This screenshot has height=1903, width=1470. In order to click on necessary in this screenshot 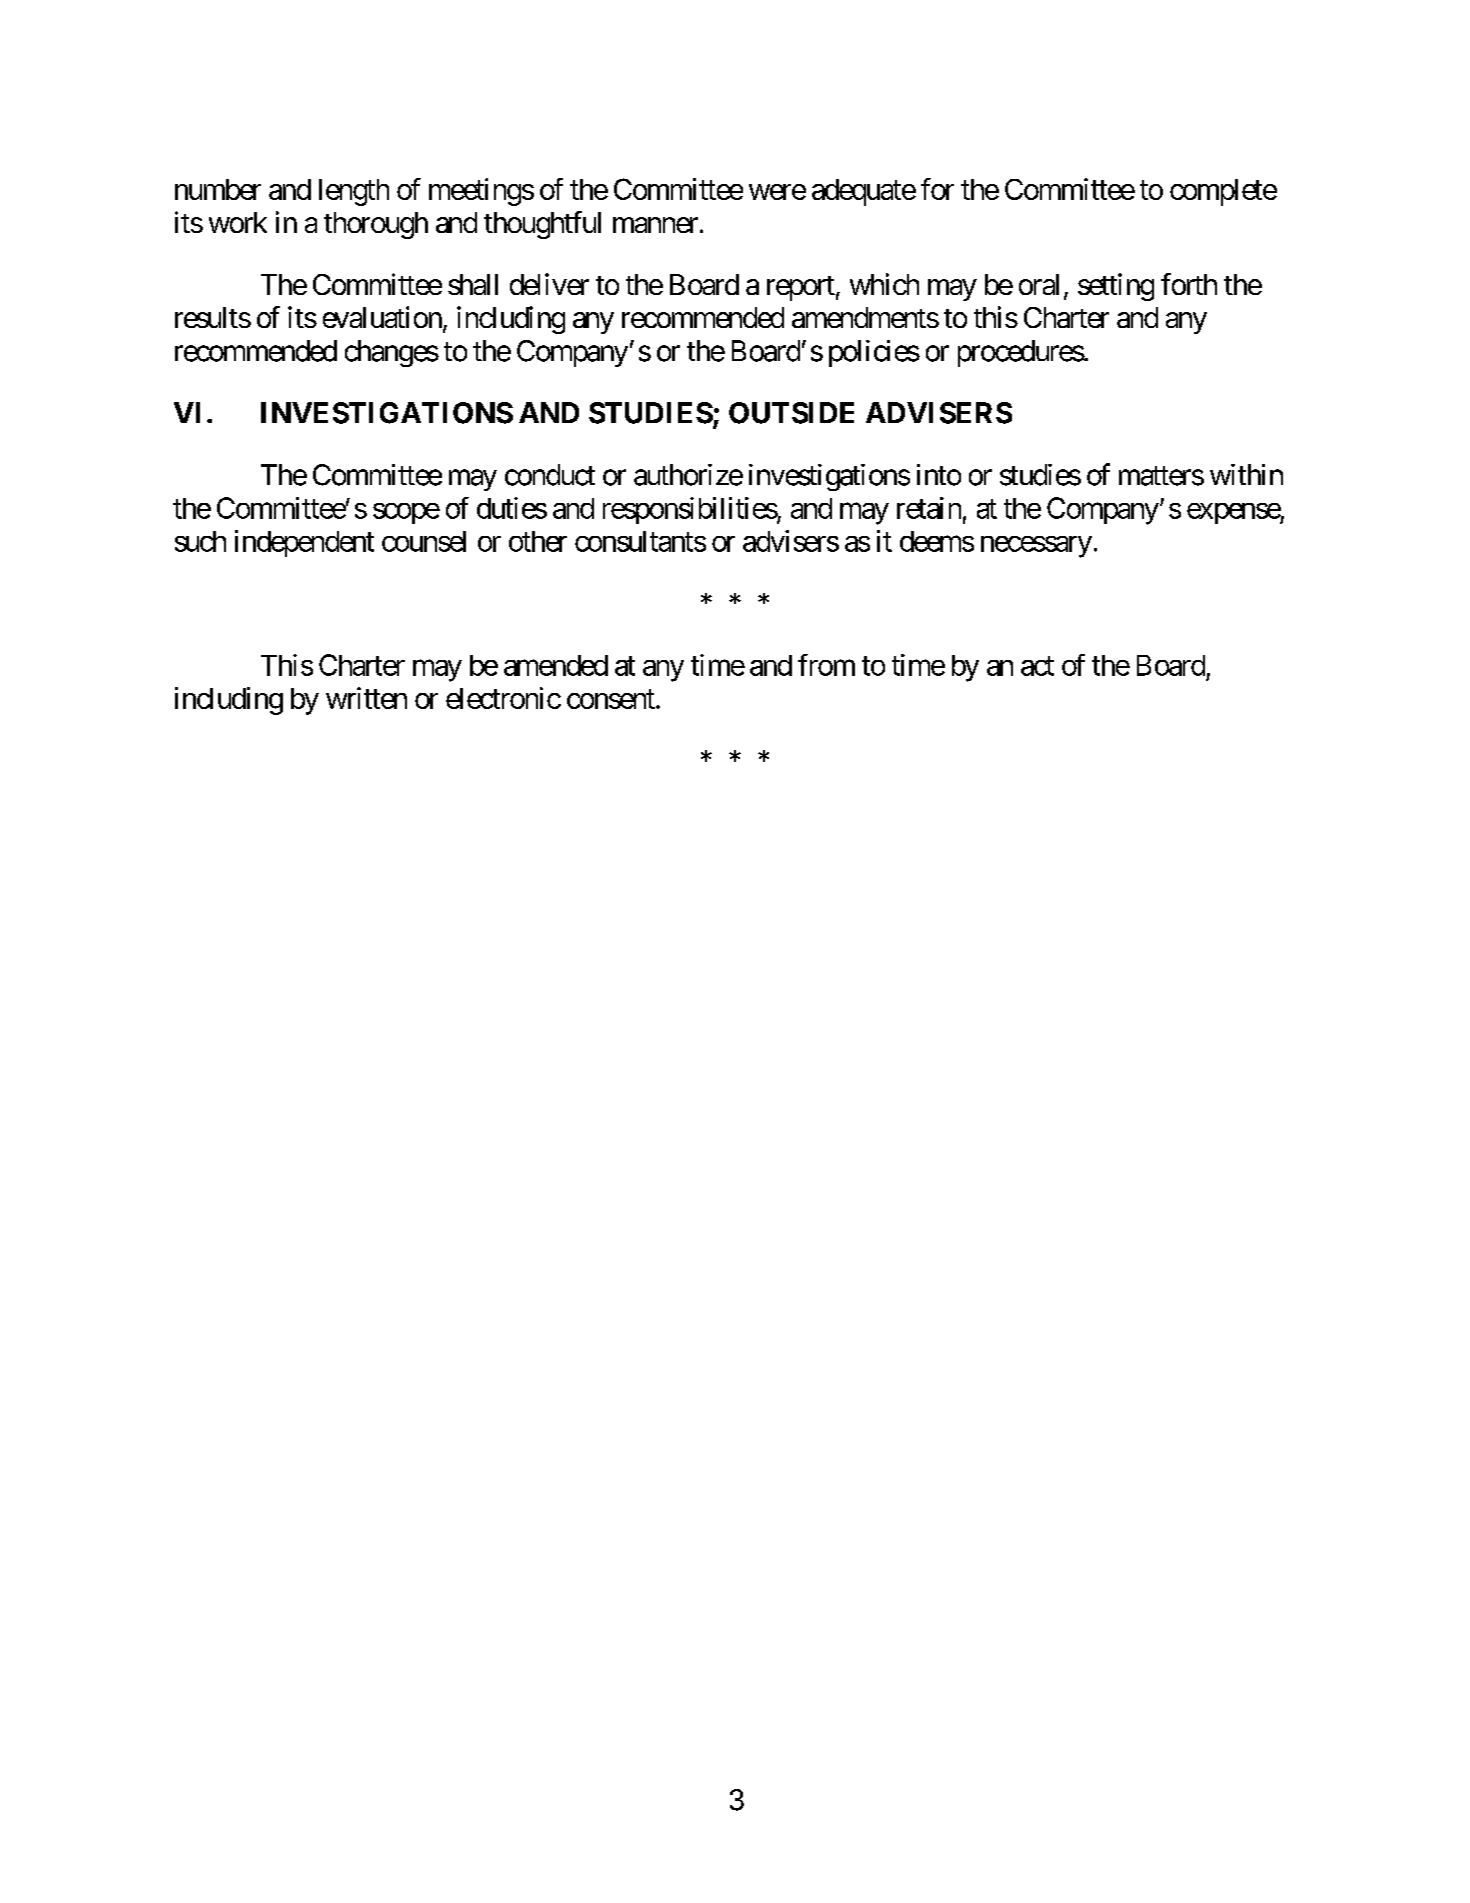, I will do `click(1036, 547)`.
